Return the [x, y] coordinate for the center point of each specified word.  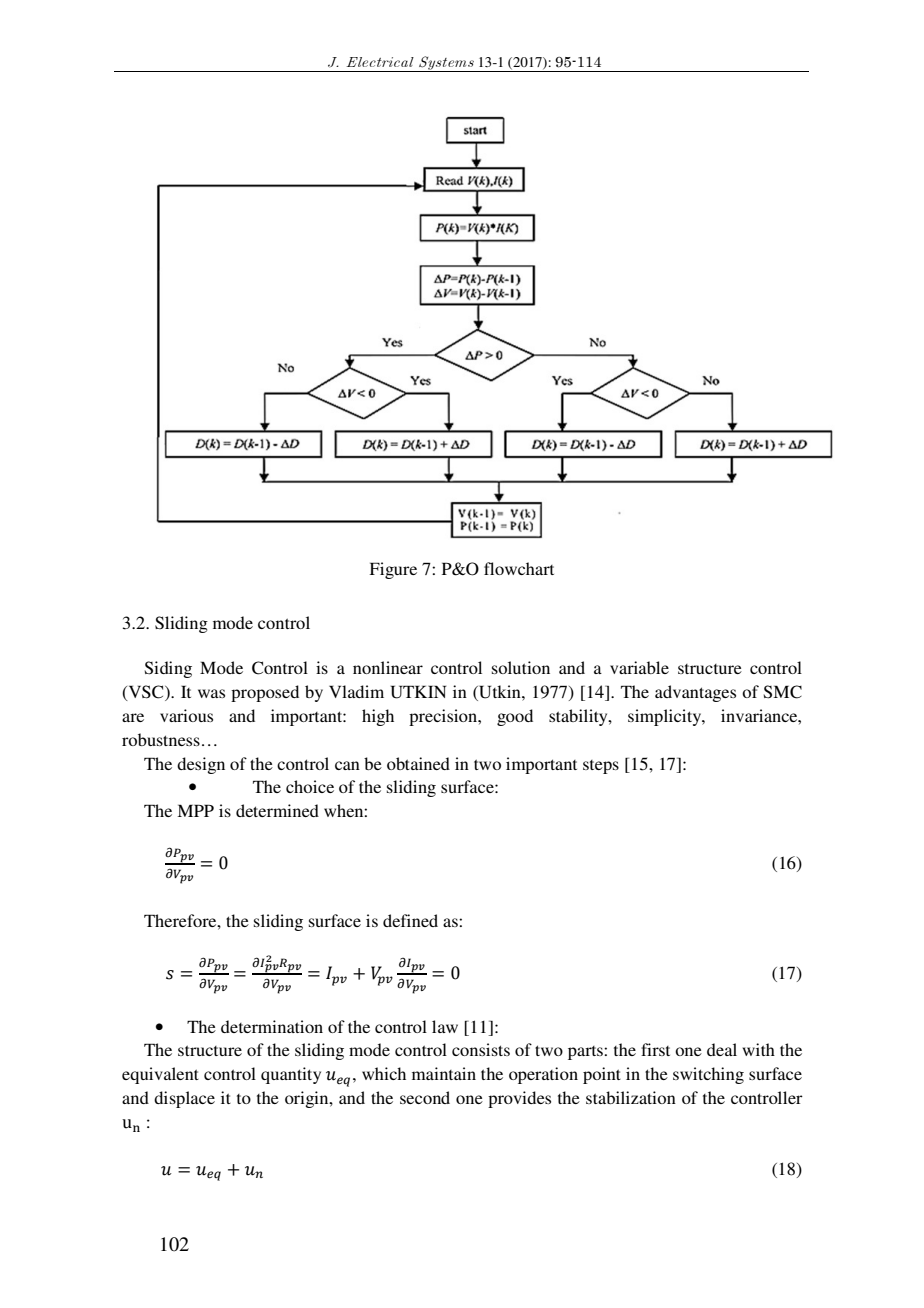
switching [708, 1075]
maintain [444, 1073]
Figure [393, 570]
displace [184, 1099]
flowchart [519, 568]
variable [639, 667]
